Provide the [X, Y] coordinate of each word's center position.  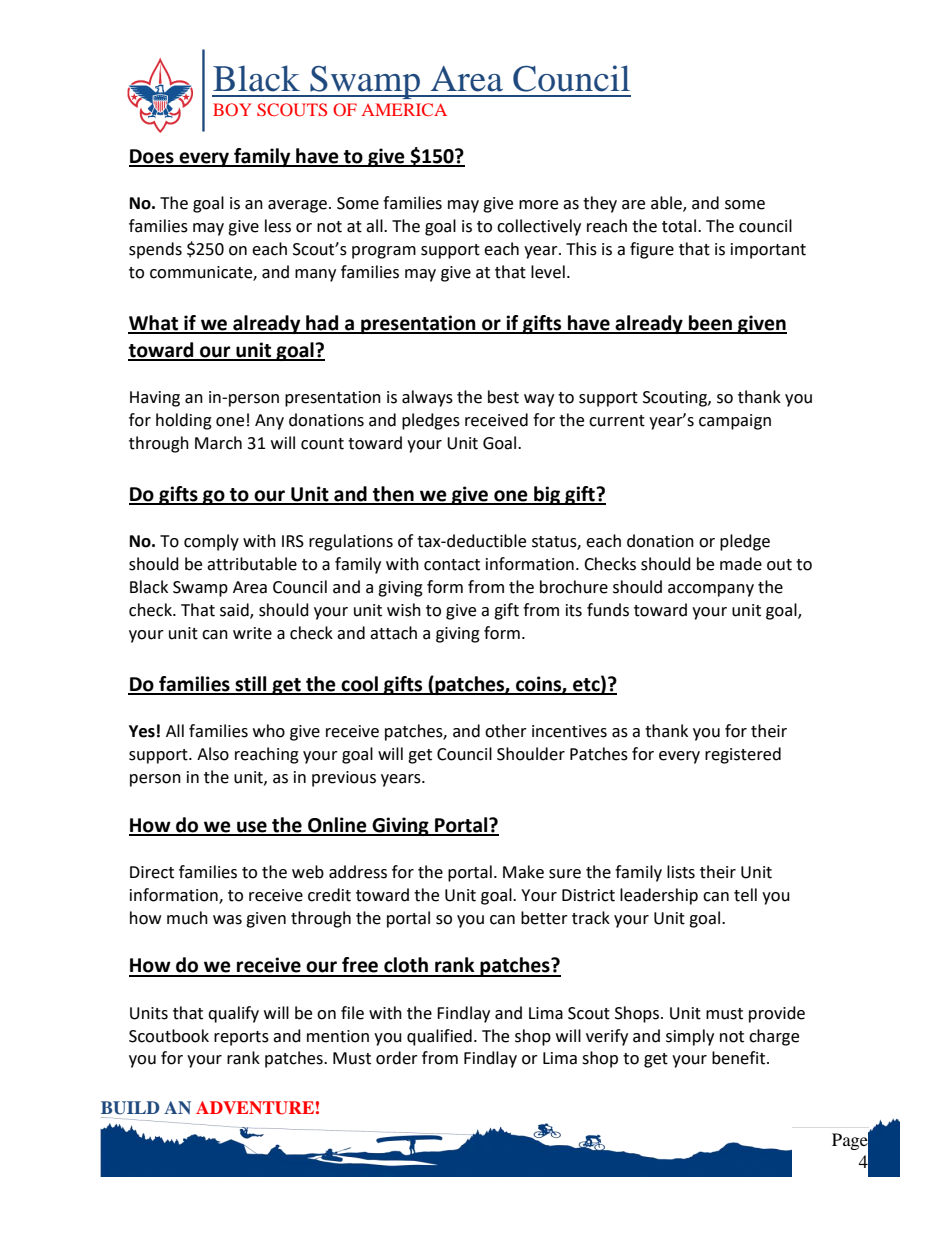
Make [523, 872]
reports [241, 1038]
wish [404, 610]
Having [155, 399]
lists [681, 872]
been [710, 324]
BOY [232, 109]
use [252, 828]
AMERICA [404, 109]
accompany [711, 590]
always [427, 398]
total [679, 226]
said [235, 610]
